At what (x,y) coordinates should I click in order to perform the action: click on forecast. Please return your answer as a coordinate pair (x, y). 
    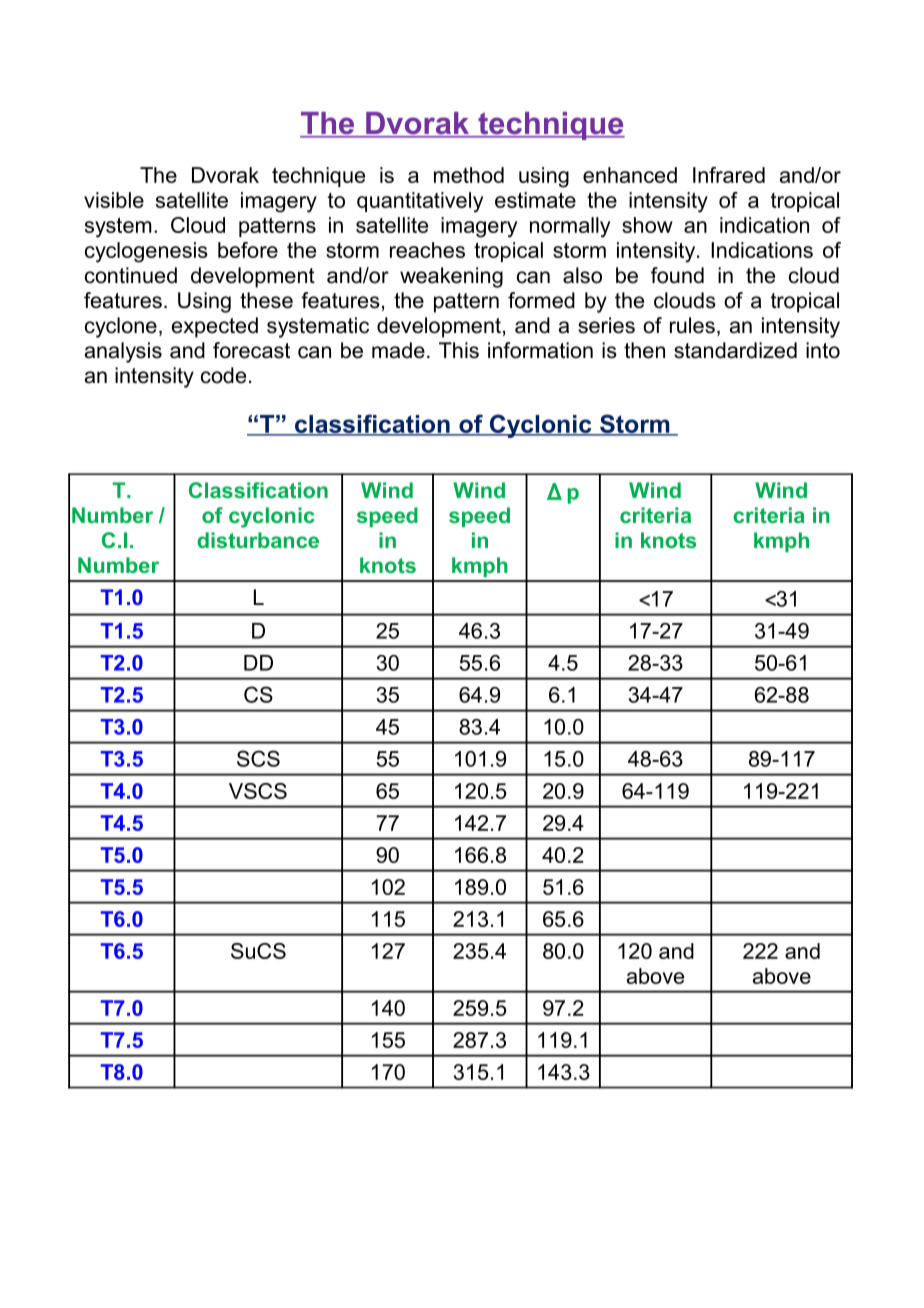
    Looking at the image, I should click on (251, 350).
